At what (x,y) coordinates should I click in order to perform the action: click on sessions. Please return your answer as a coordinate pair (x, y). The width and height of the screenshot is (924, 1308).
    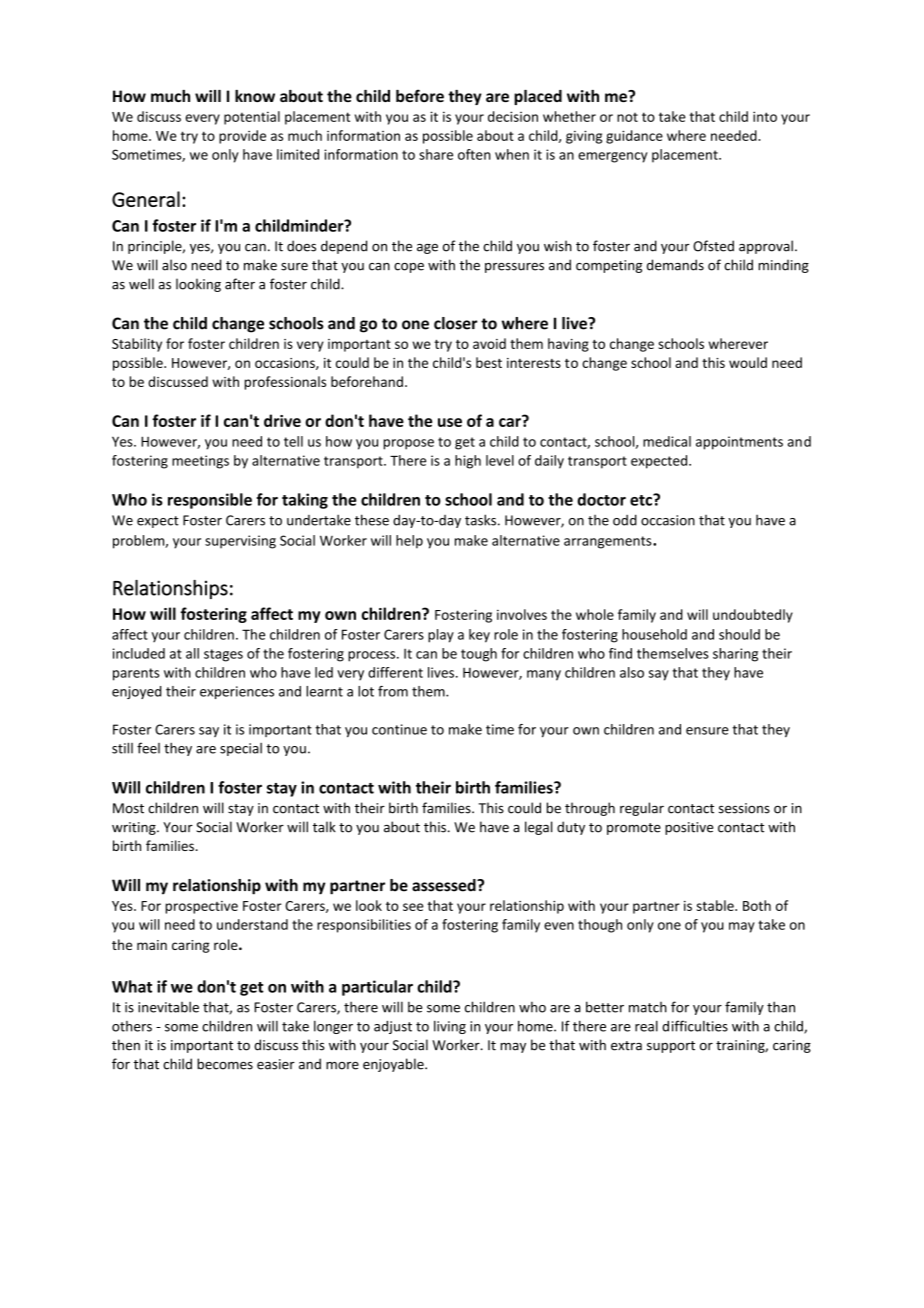
    Looking at the image, I should click on (744, 808).
